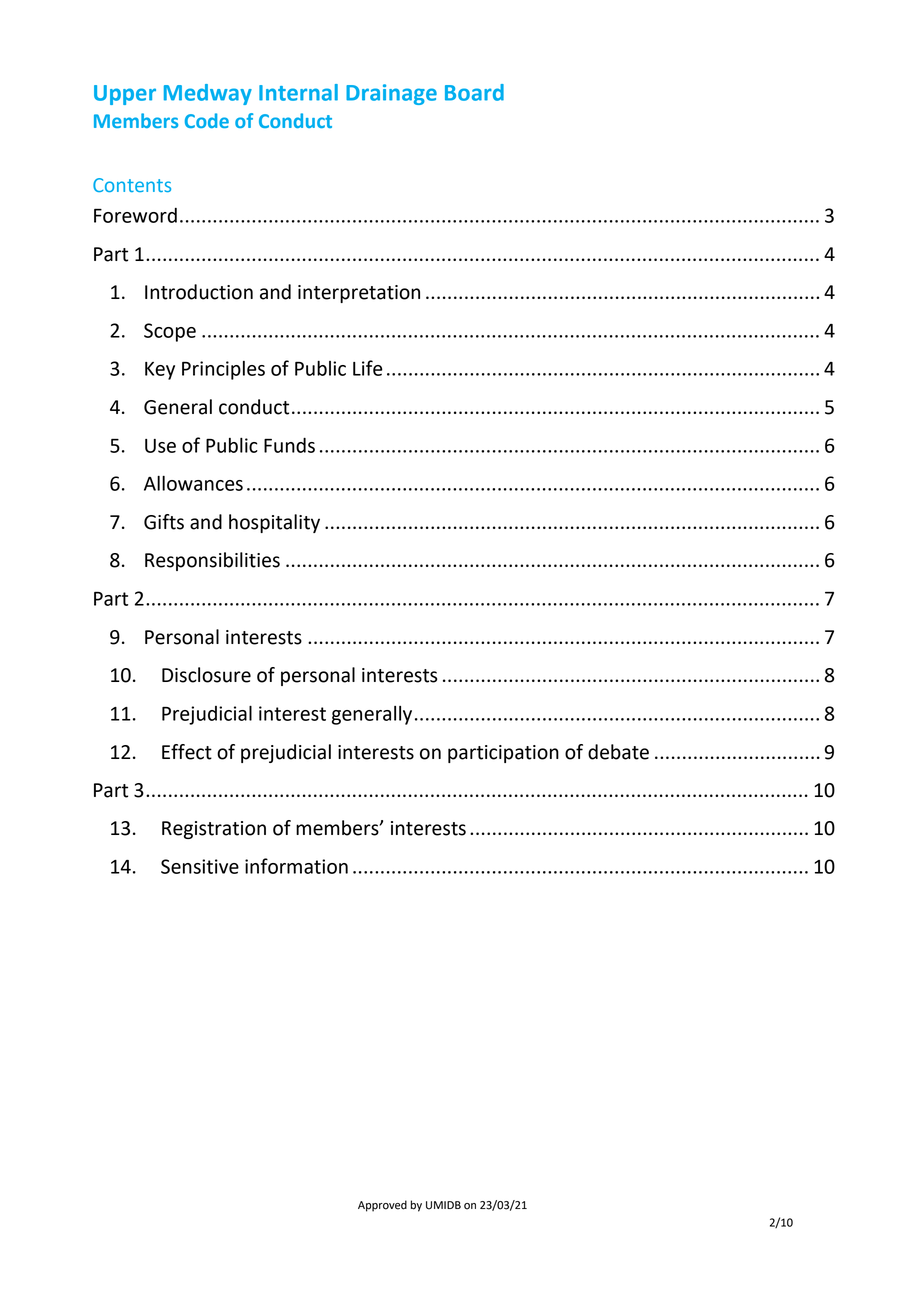 The image size is (924, 1308). I want to click on Disclosure, so click(206, 675).
